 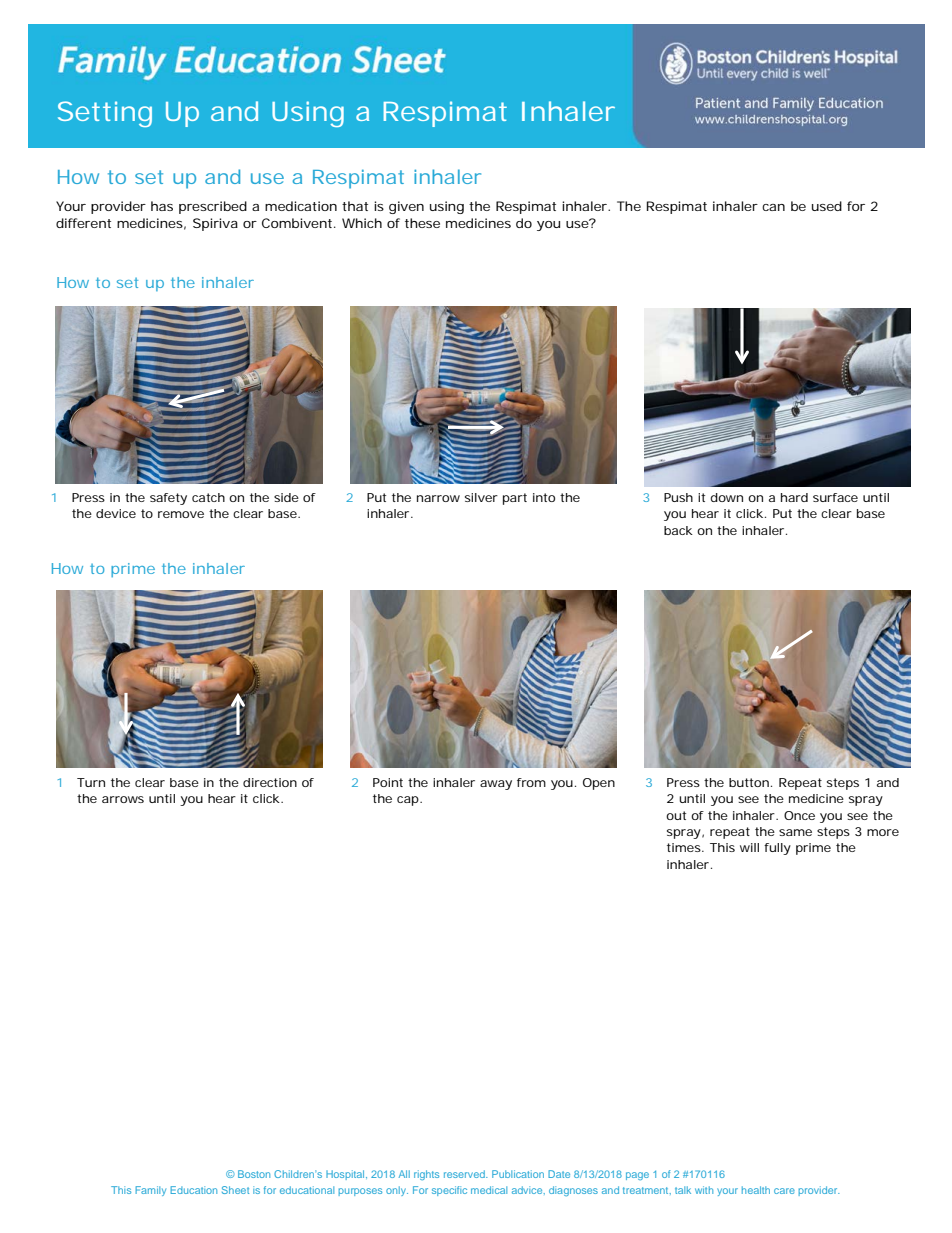 What do you see at coordinates (481, 497) in the page?
I see `silver` at bounding box center [481, 497].
